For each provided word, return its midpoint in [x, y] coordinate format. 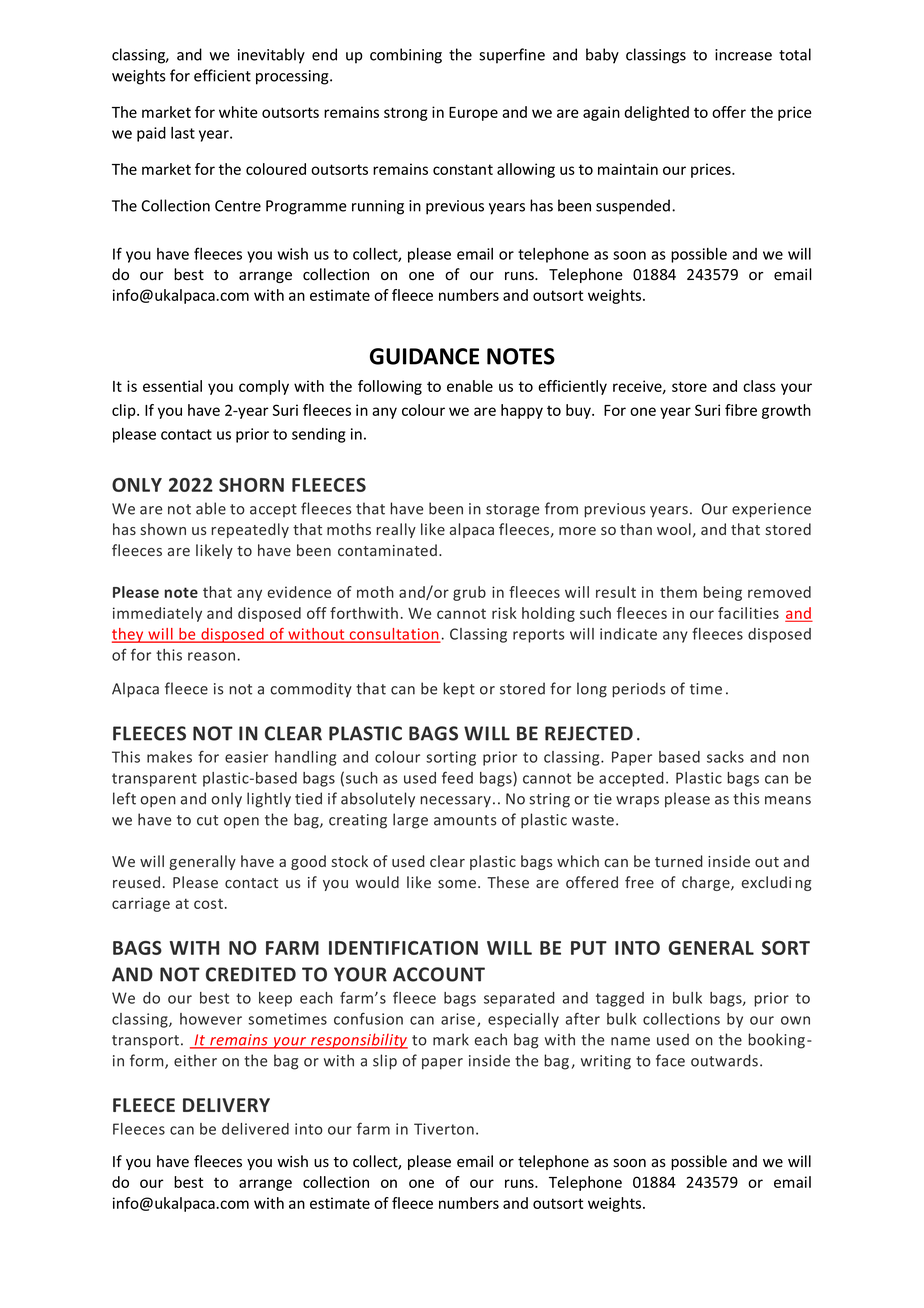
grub [469, 593]
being [722, 593]
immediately [157, 614]
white [238, 112]
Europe [473, 114]
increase [743, 55]
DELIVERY [226, 1105]
